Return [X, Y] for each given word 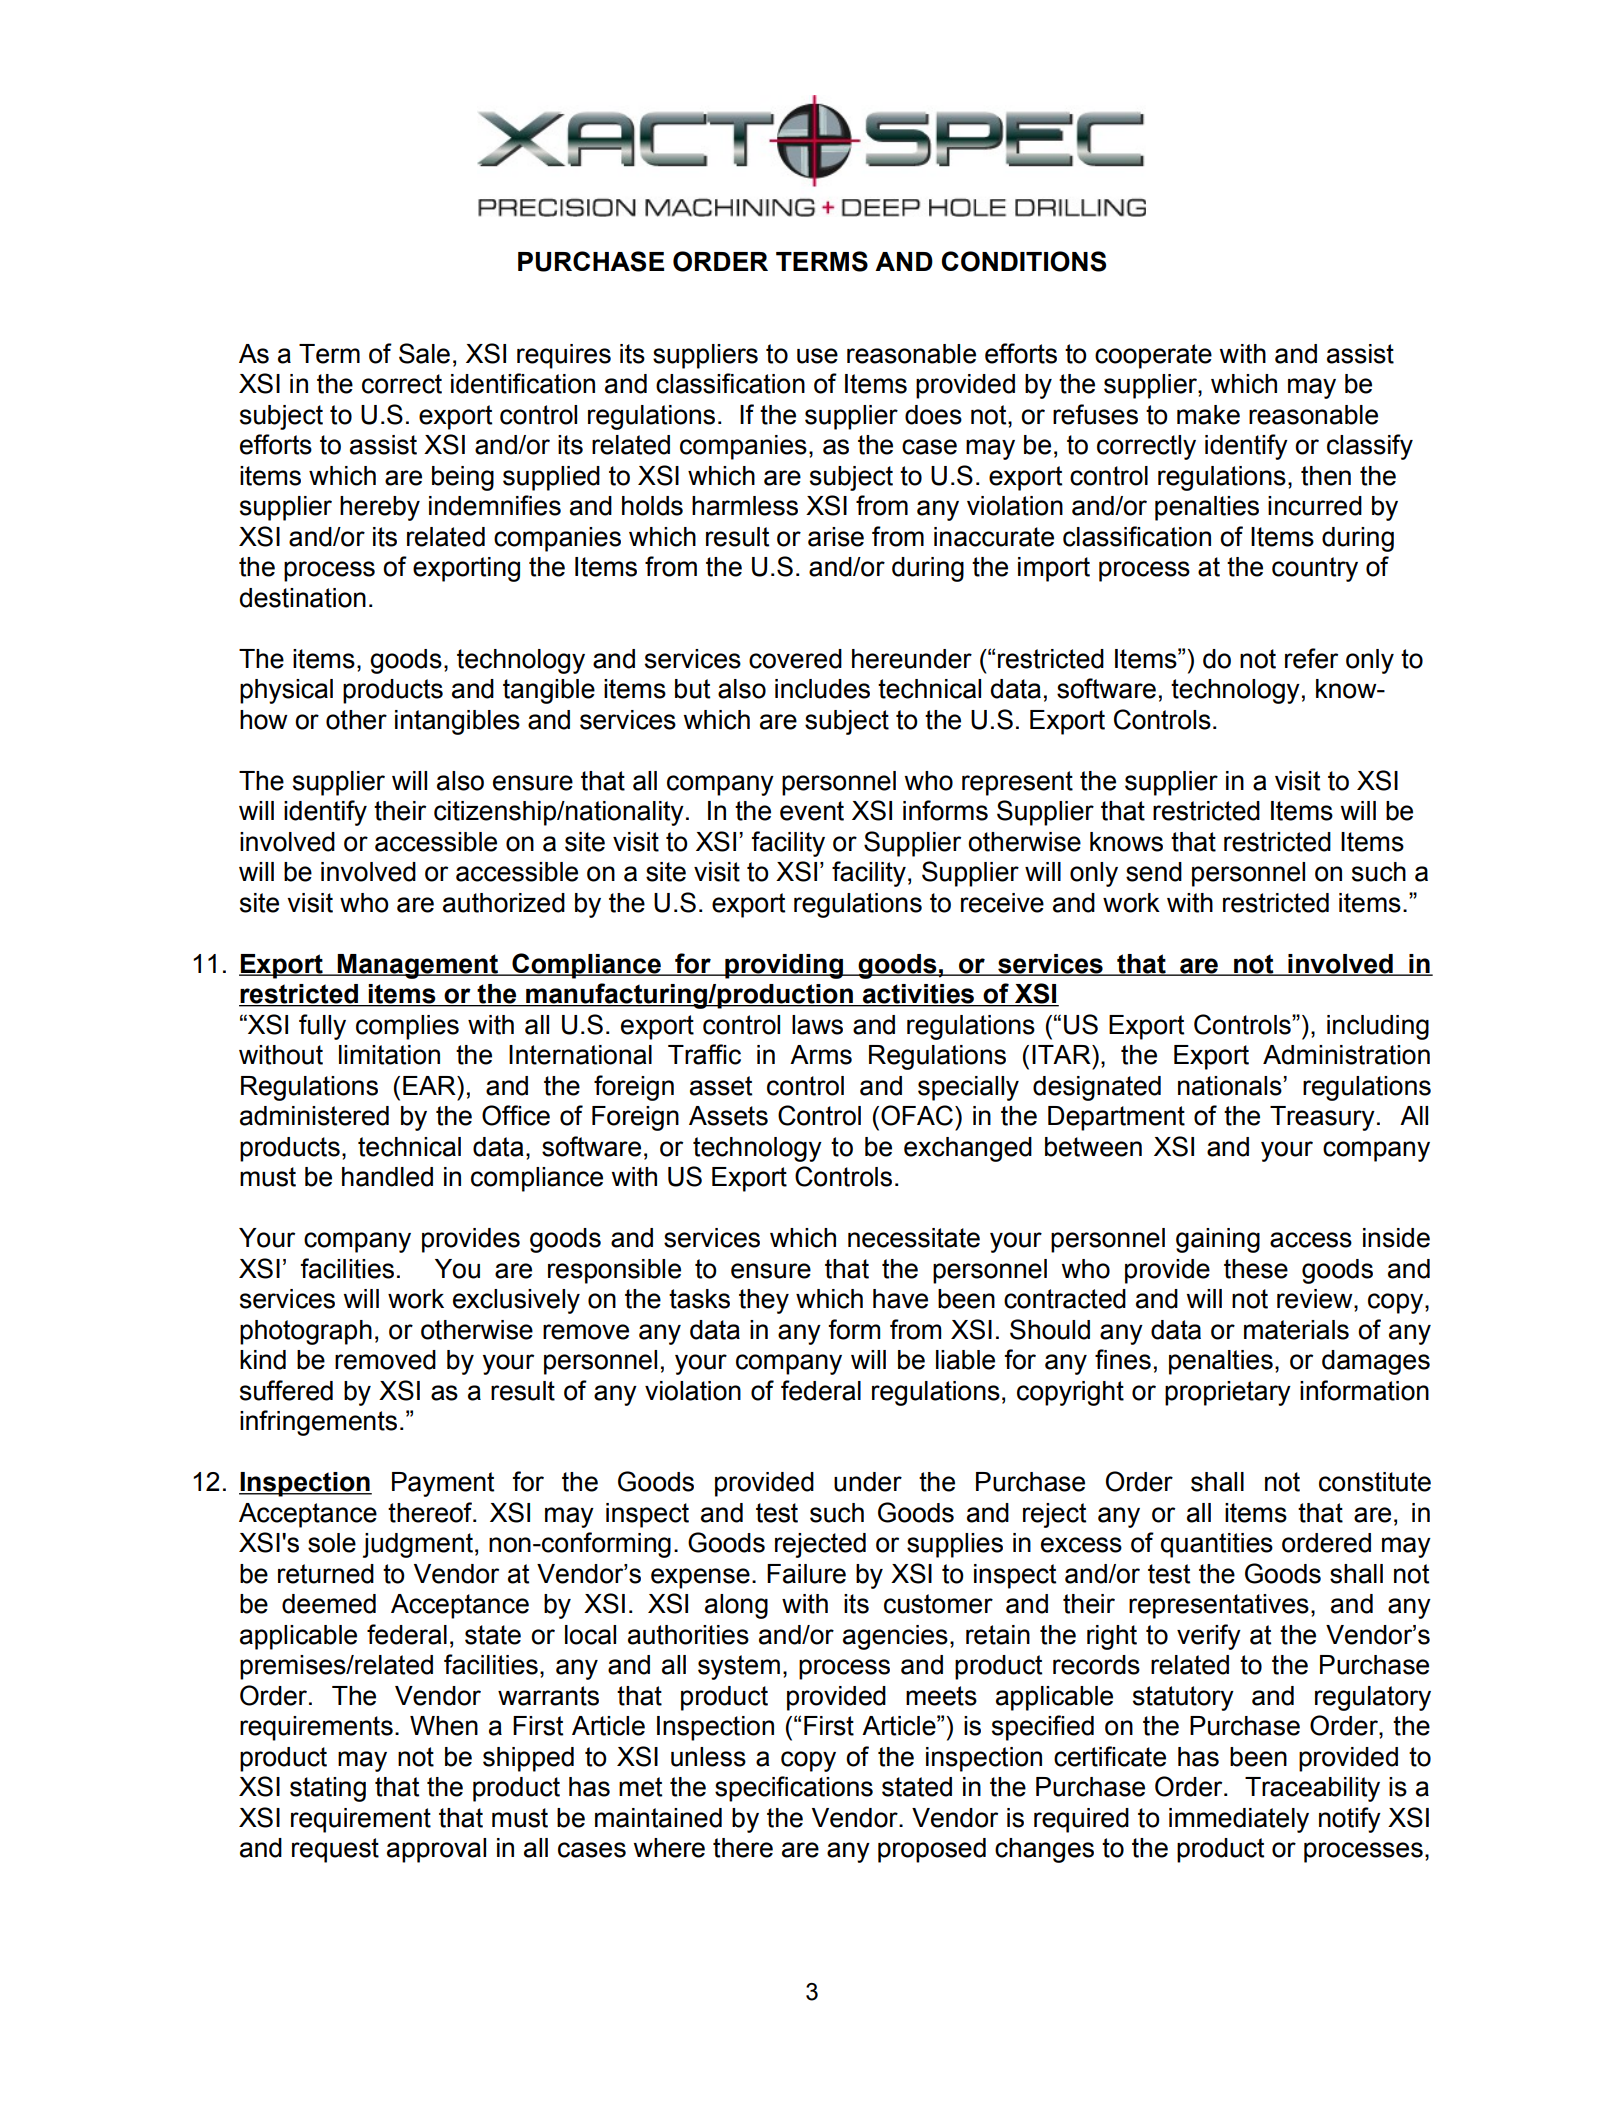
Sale [424, 353]
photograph [306, 1332]
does [933, 415]
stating [328, 1789]
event [812, 811]
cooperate [1153, 356]
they [764, 1301]
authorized [504, 903]
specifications [794, 1789]
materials [1296, 1330]
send [1154, 872]
